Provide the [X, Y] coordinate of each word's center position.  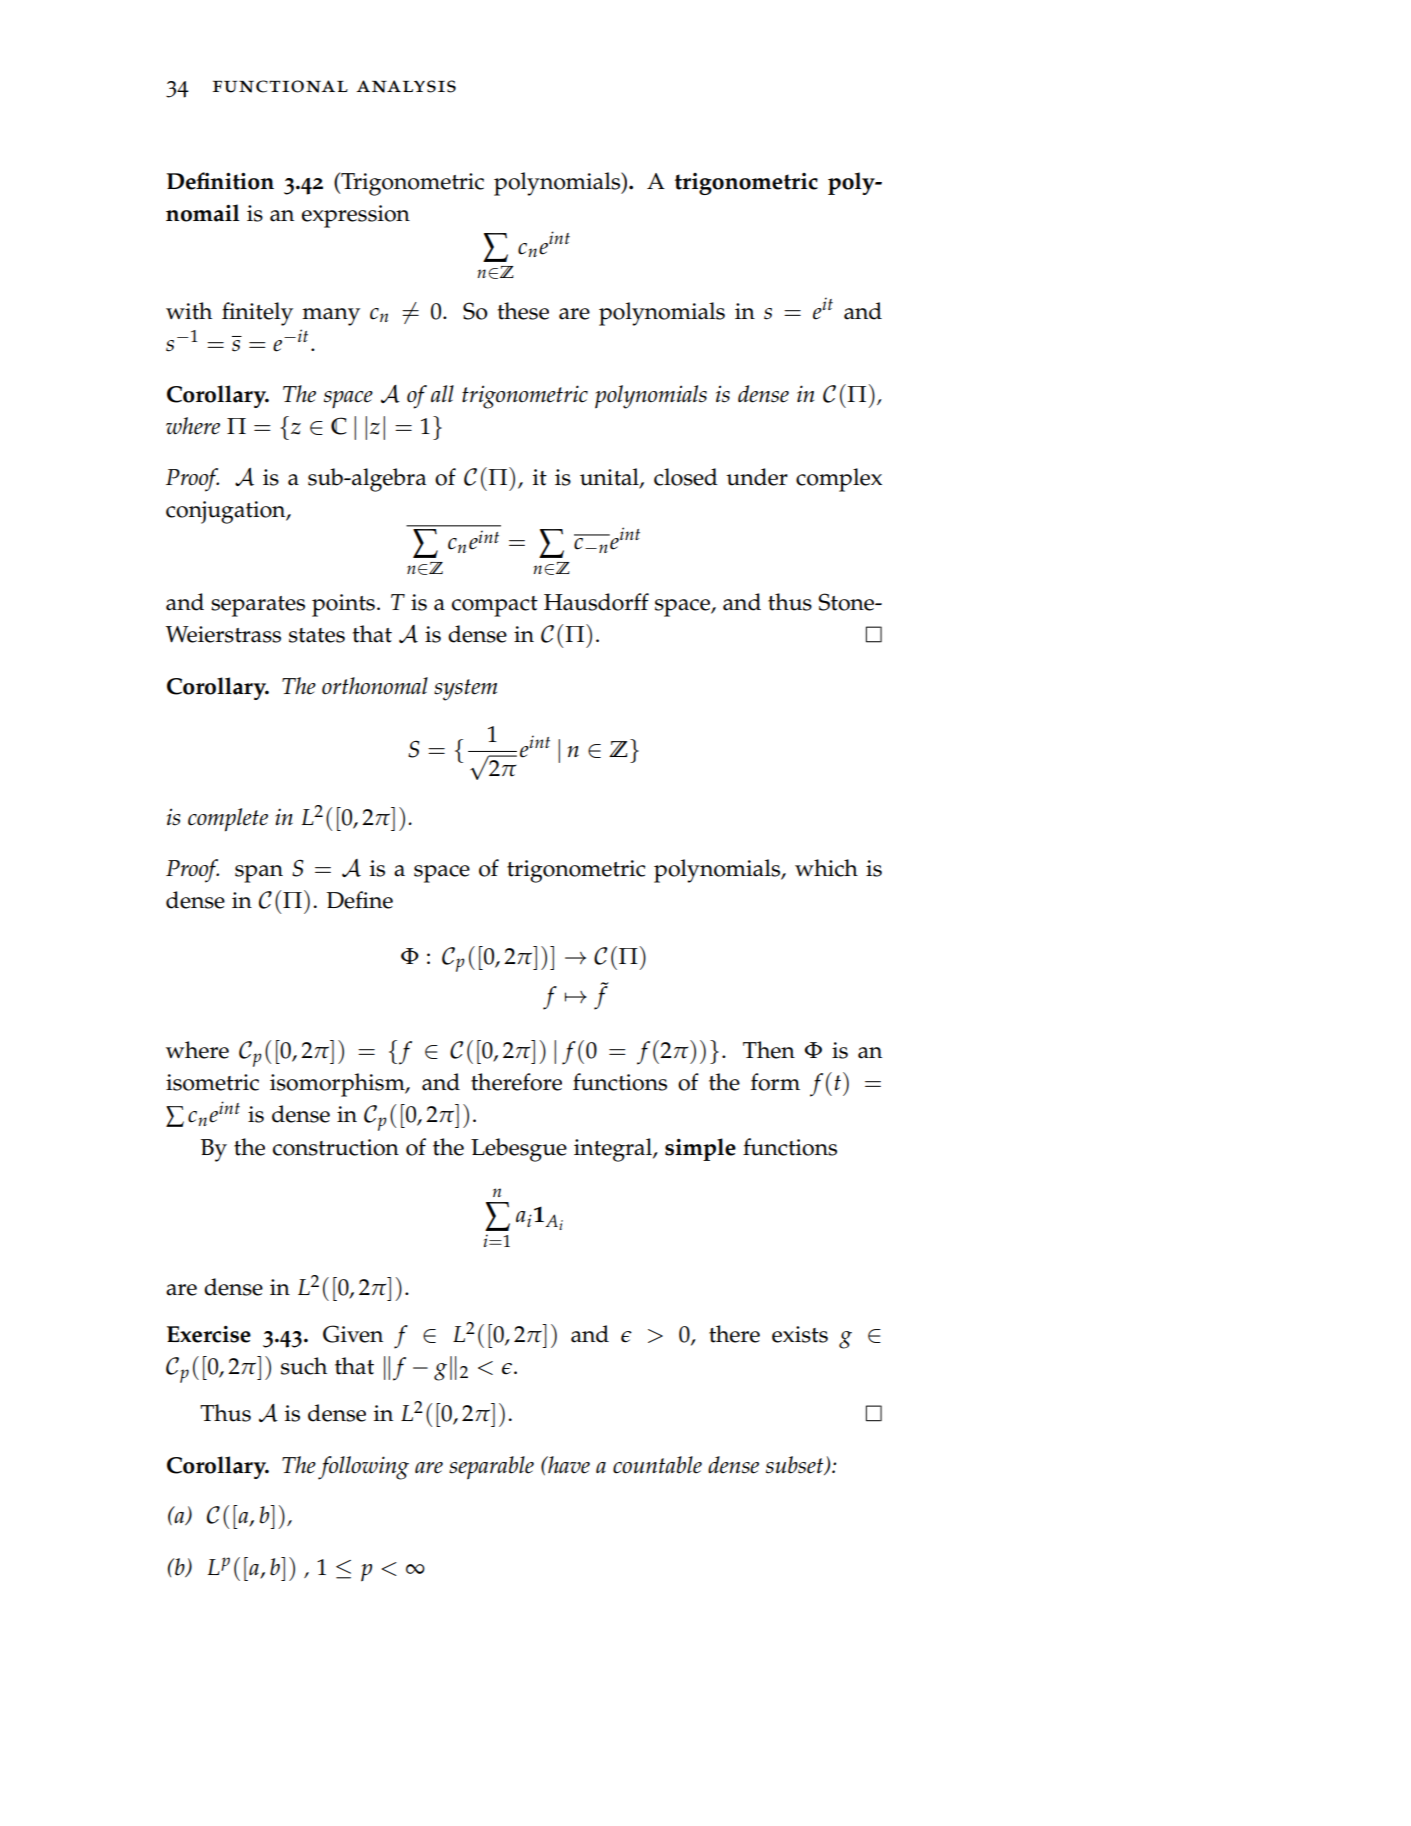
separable [491, 1468]
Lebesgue [519, 1150]
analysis [406, 86]
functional [280, 86]
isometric [212, 1082]
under [757, 477]
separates [258, 606]
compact [495, 606]
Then [769, 1050]
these [523, 311]
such [304, 1366]
